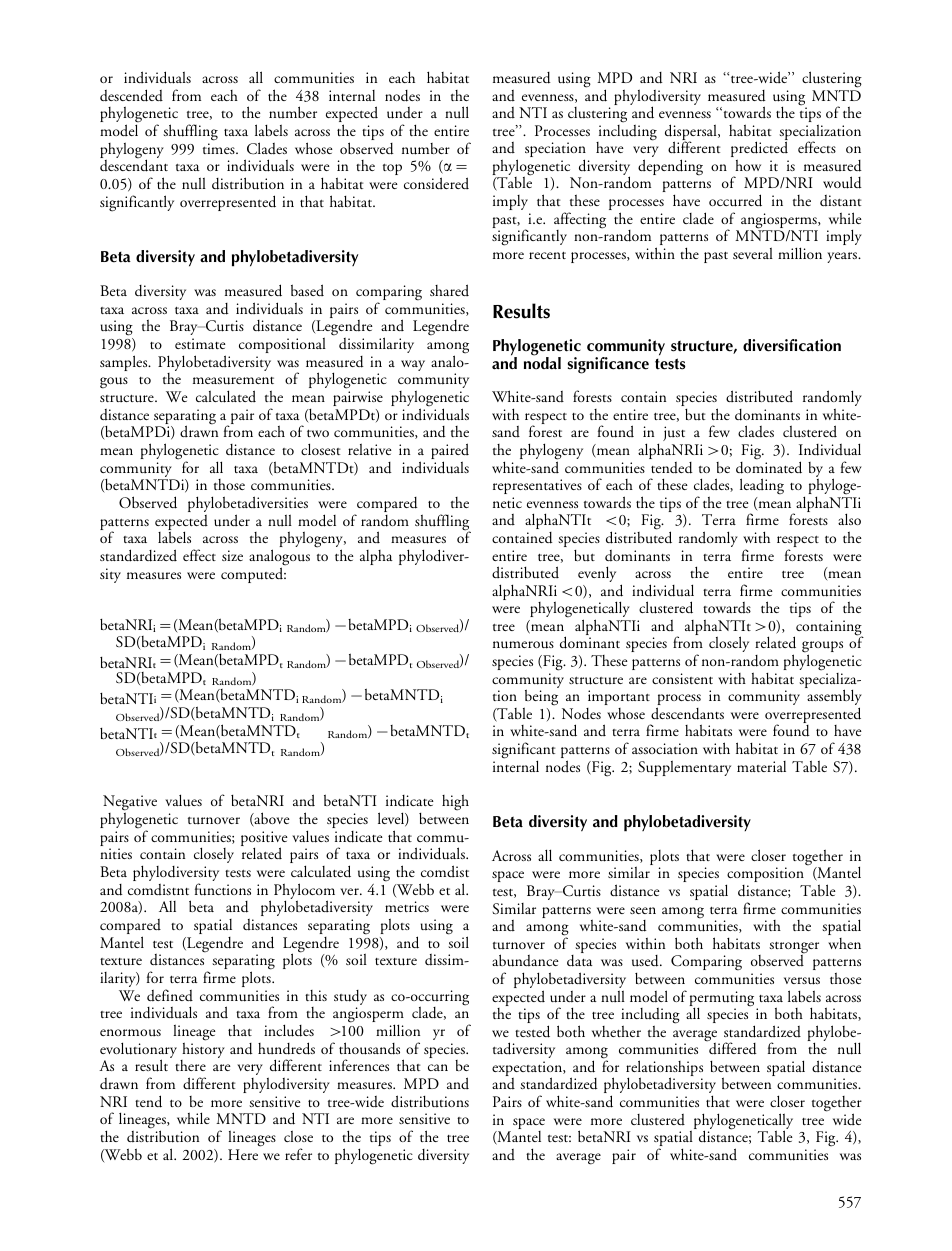  What do you see at coordinates (732, 1048) in the screenshot?
I see `differed` at bounding box center [732, 1048].
